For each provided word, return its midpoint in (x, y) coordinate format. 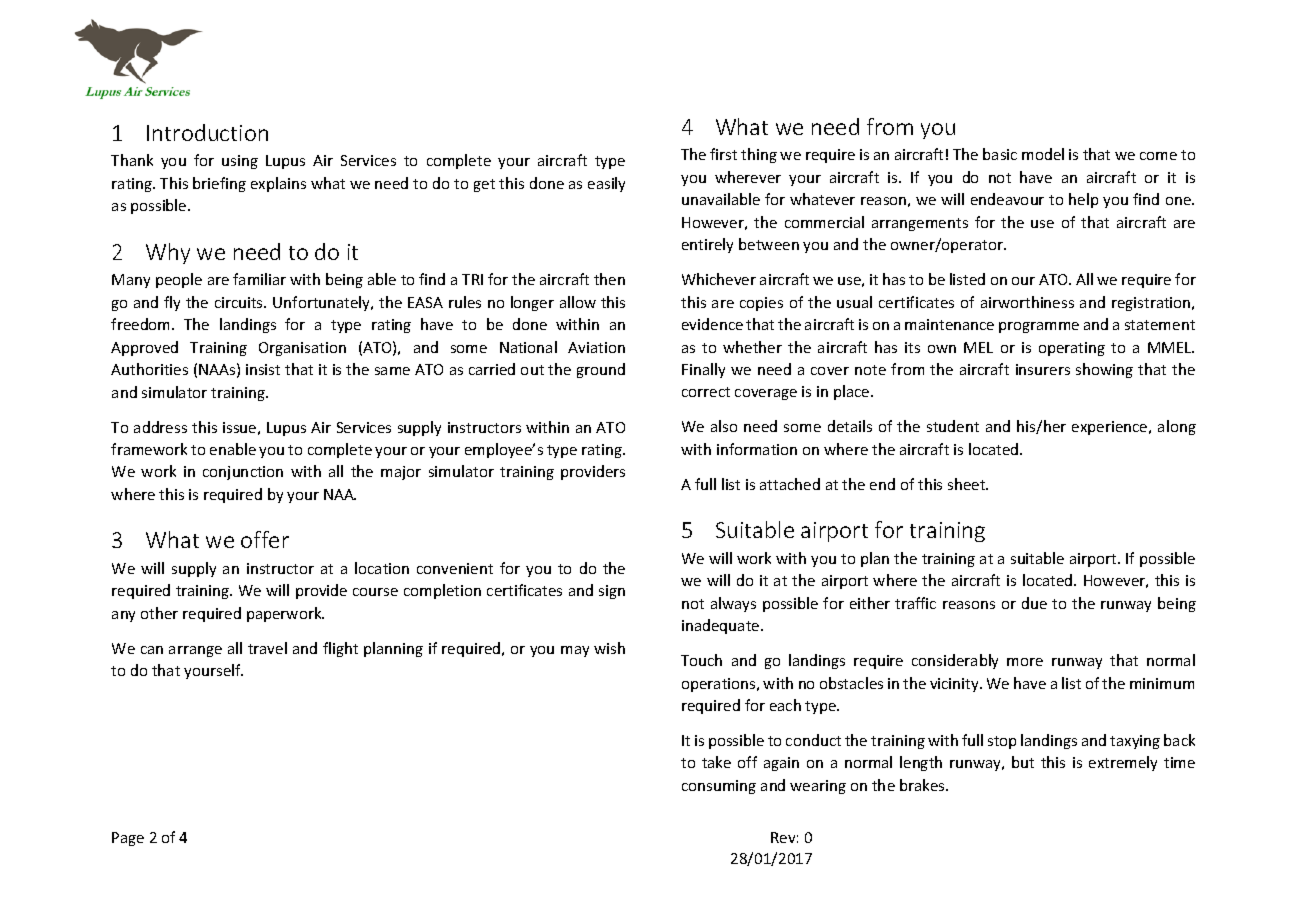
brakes (923, 785)
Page (128, 839)
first (723, 154)
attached (790, 484)
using (240, 162)
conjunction (243, 473)
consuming (719, 787)
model (1043, 154)
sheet (968, 484)
